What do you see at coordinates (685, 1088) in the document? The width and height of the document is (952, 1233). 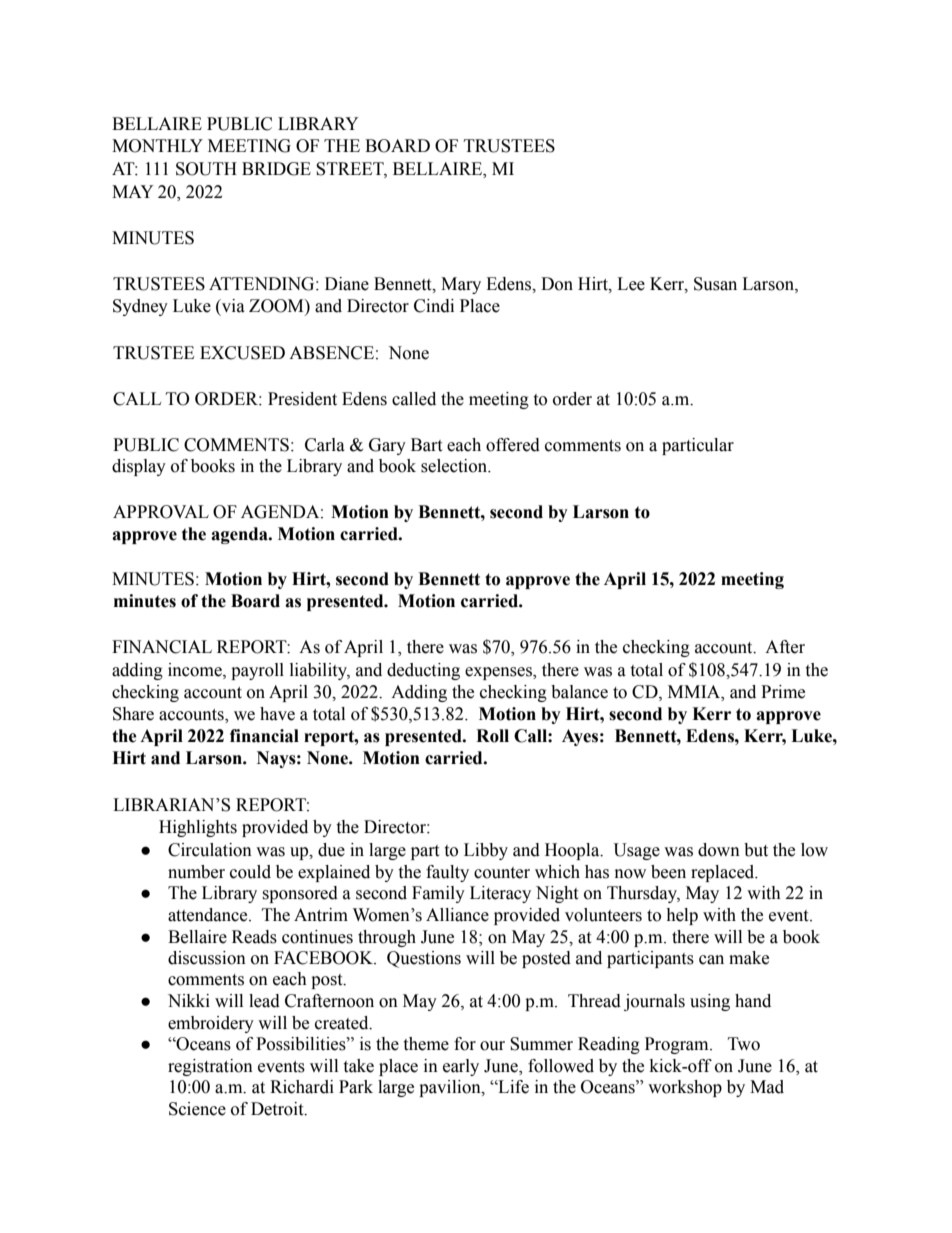 I see `workshop` at bounding box center [685, 1088].
